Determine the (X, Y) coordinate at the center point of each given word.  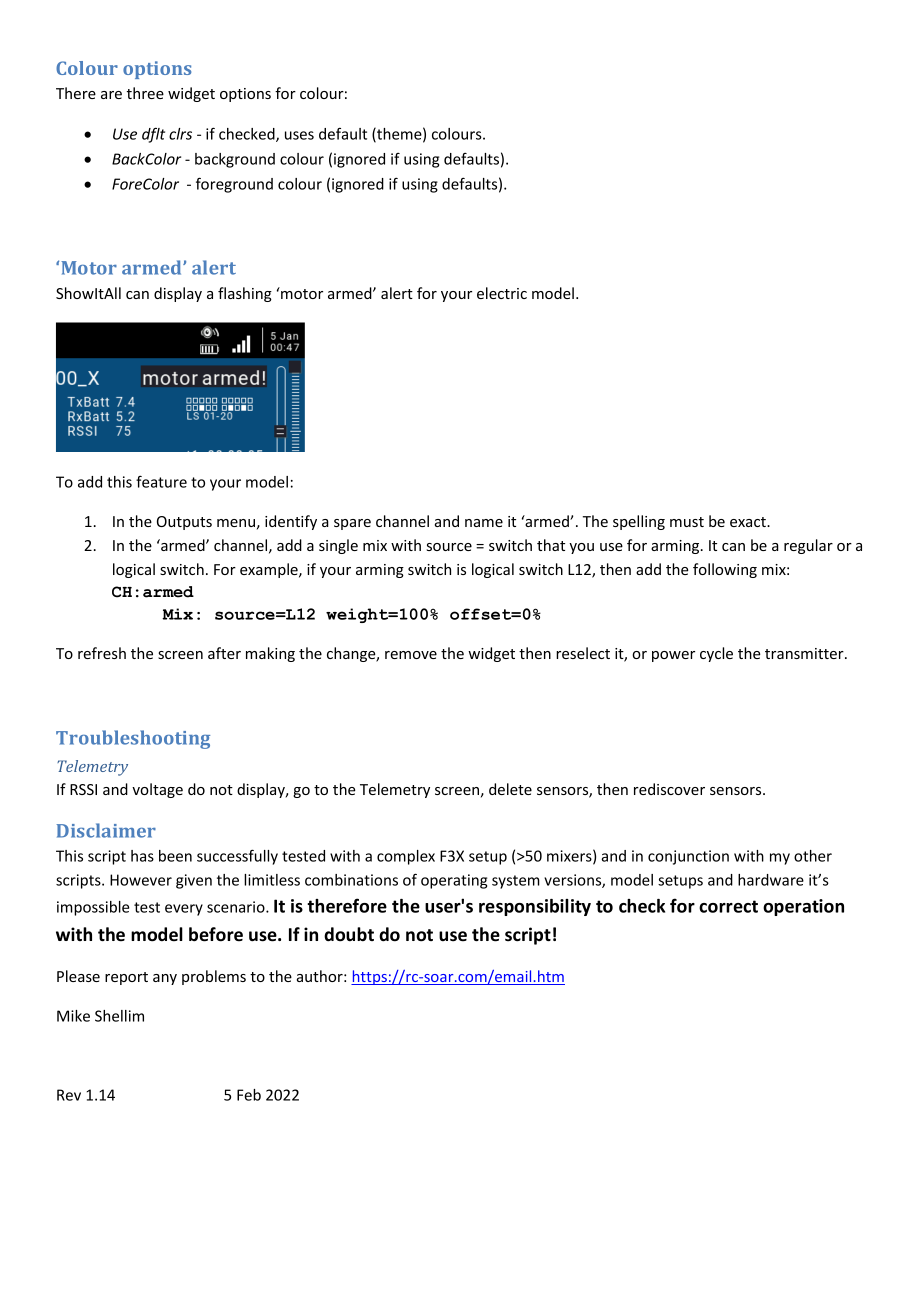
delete (510, 789)
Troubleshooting (133, 739)
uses (299, 135)
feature (161, 481)
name (484, 523)
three (145, 93)
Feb (249, 1095)
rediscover (669, 789)
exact (749, 522)
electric (502, 293)
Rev (69, 1095)
